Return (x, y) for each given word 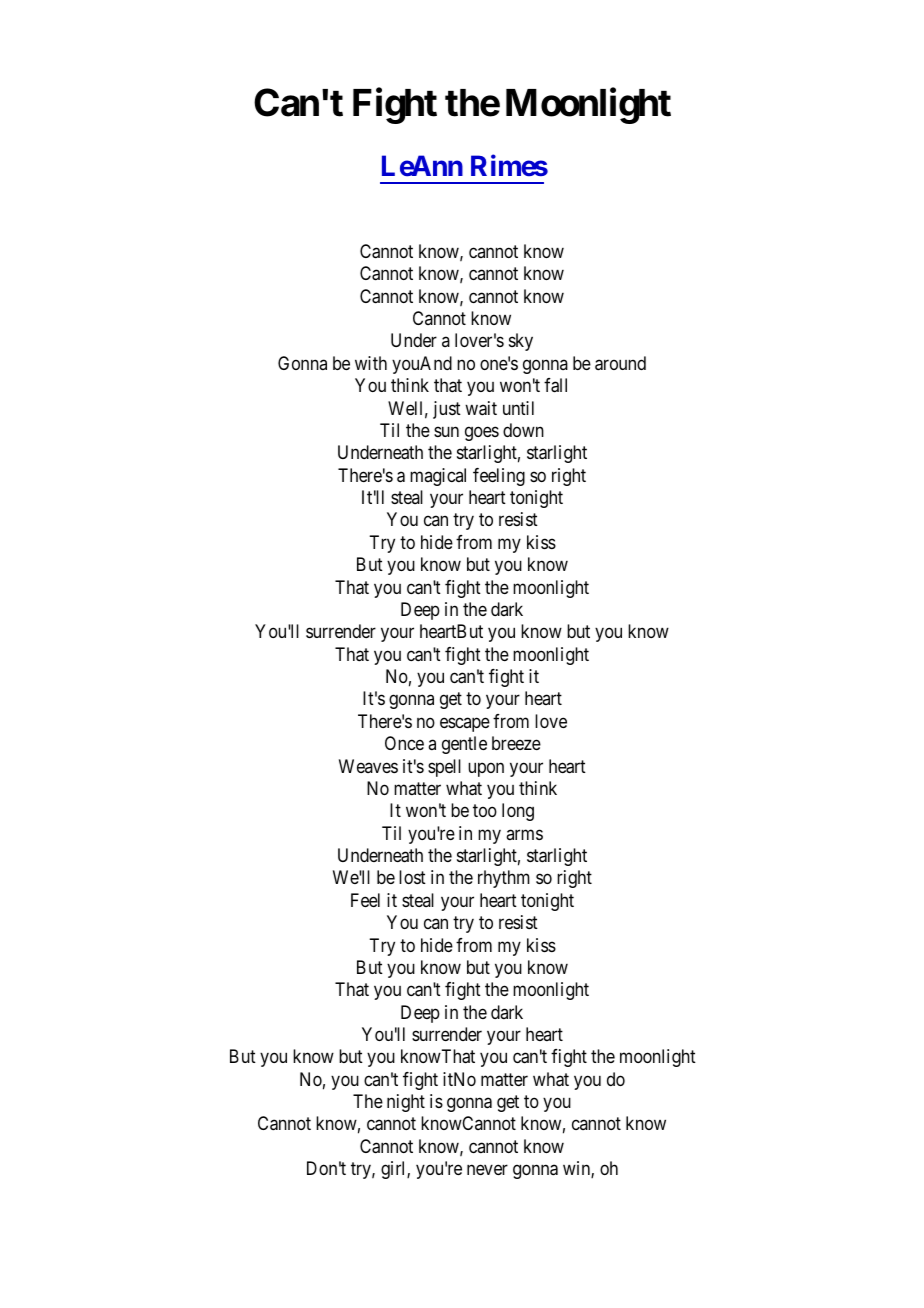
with (371, 363)
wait (481, 408)
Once (404, 743)
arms (524, 834)
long (518, 812)
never (487, 1170)
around (620, 363)
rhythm (504, 879)
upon (486, 769)
